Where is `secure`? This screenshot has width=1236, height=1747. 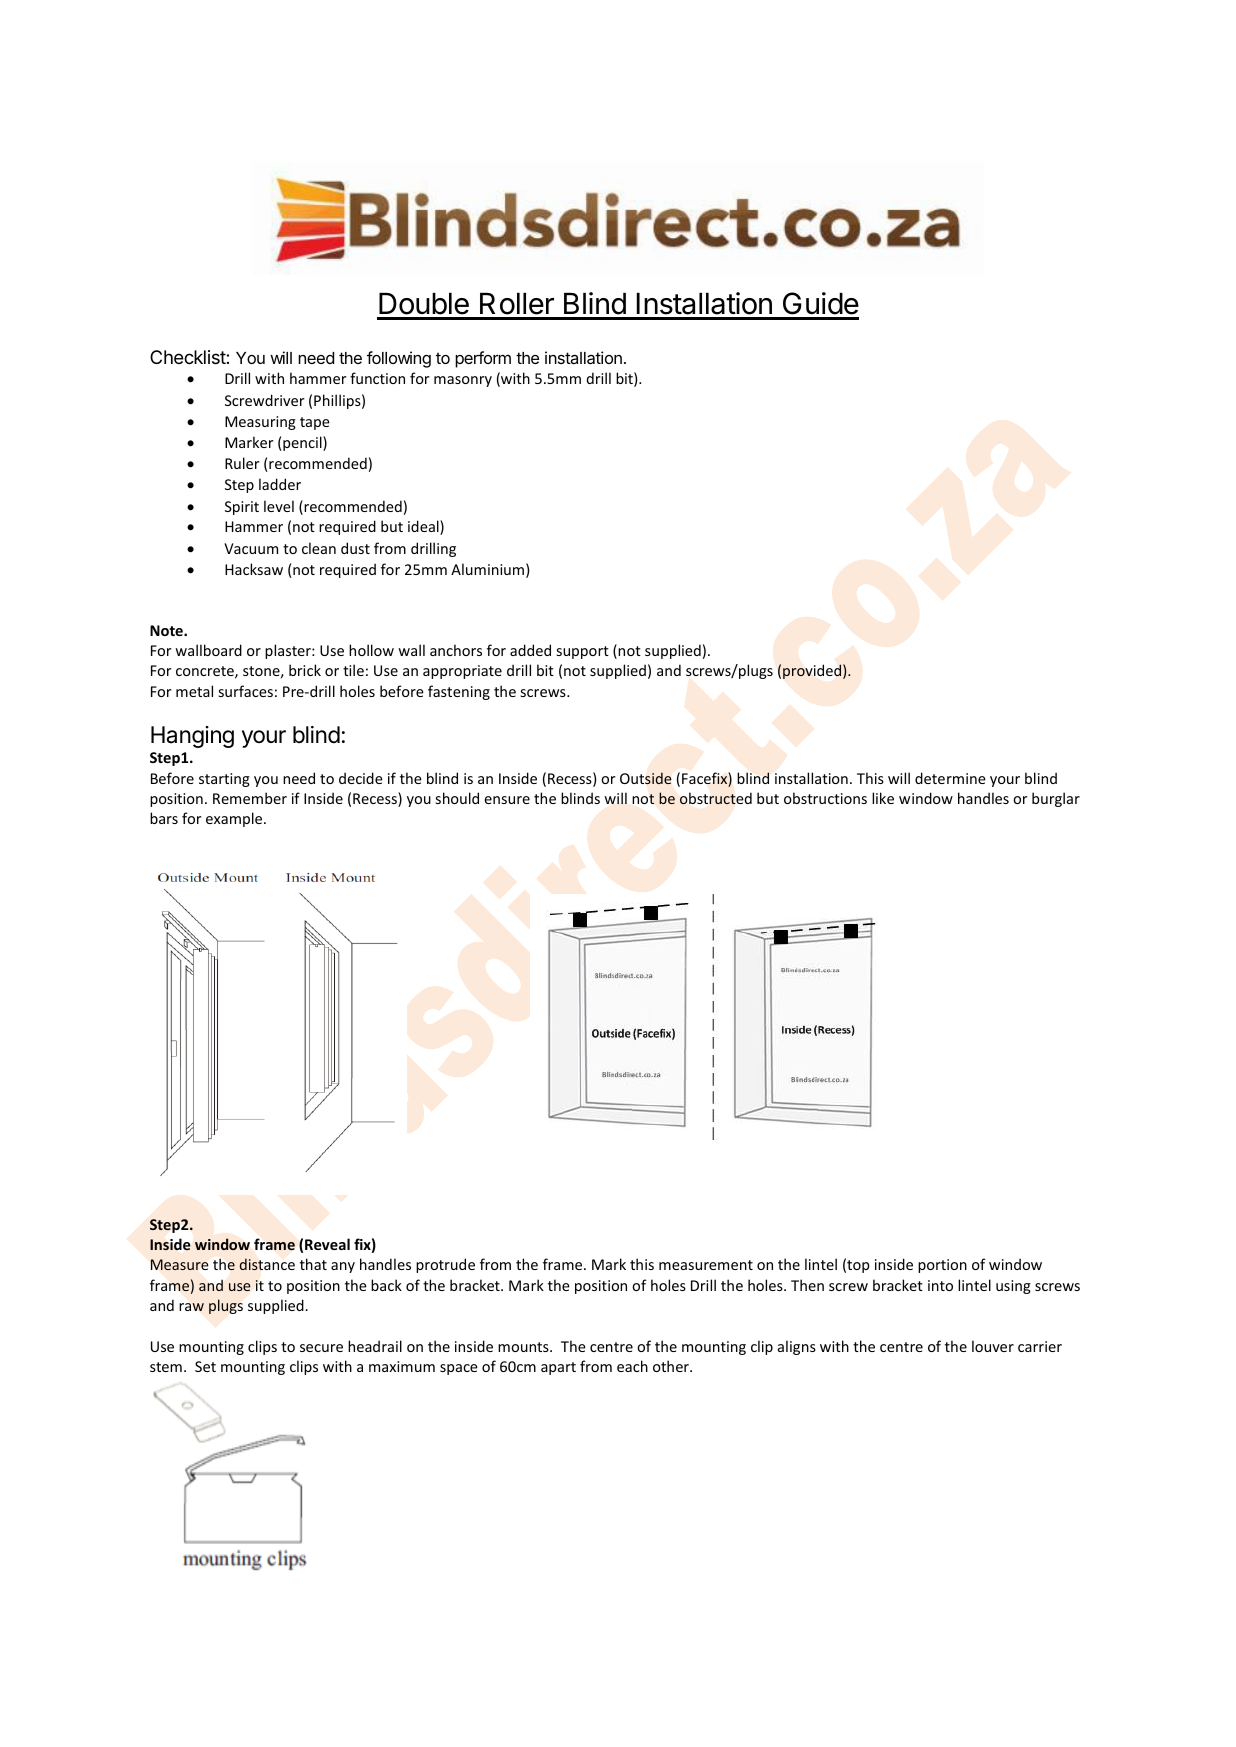
secure is located at coordinates (321, 1348).
